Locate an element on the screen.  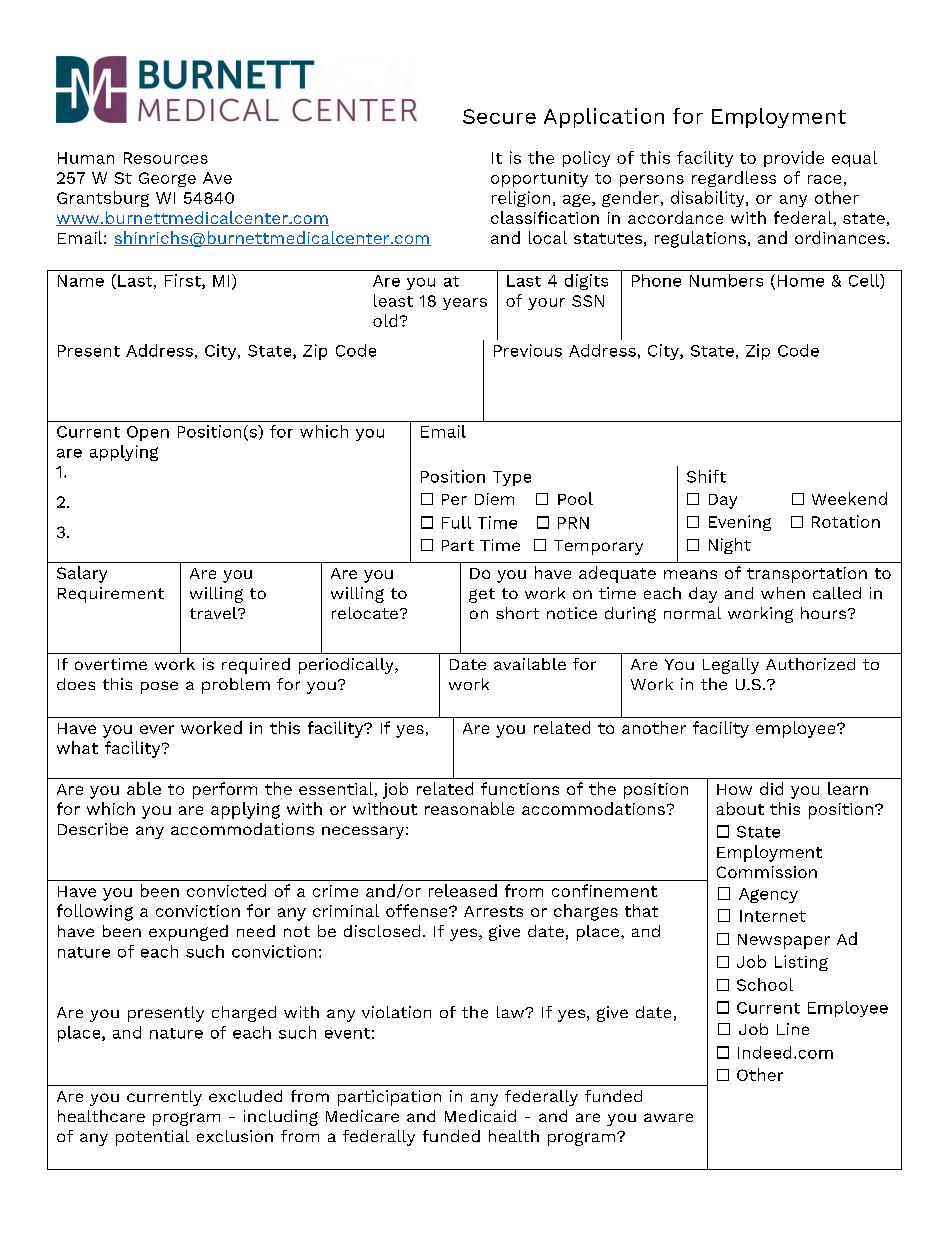
potential is located at coordinates (152, 1138).
